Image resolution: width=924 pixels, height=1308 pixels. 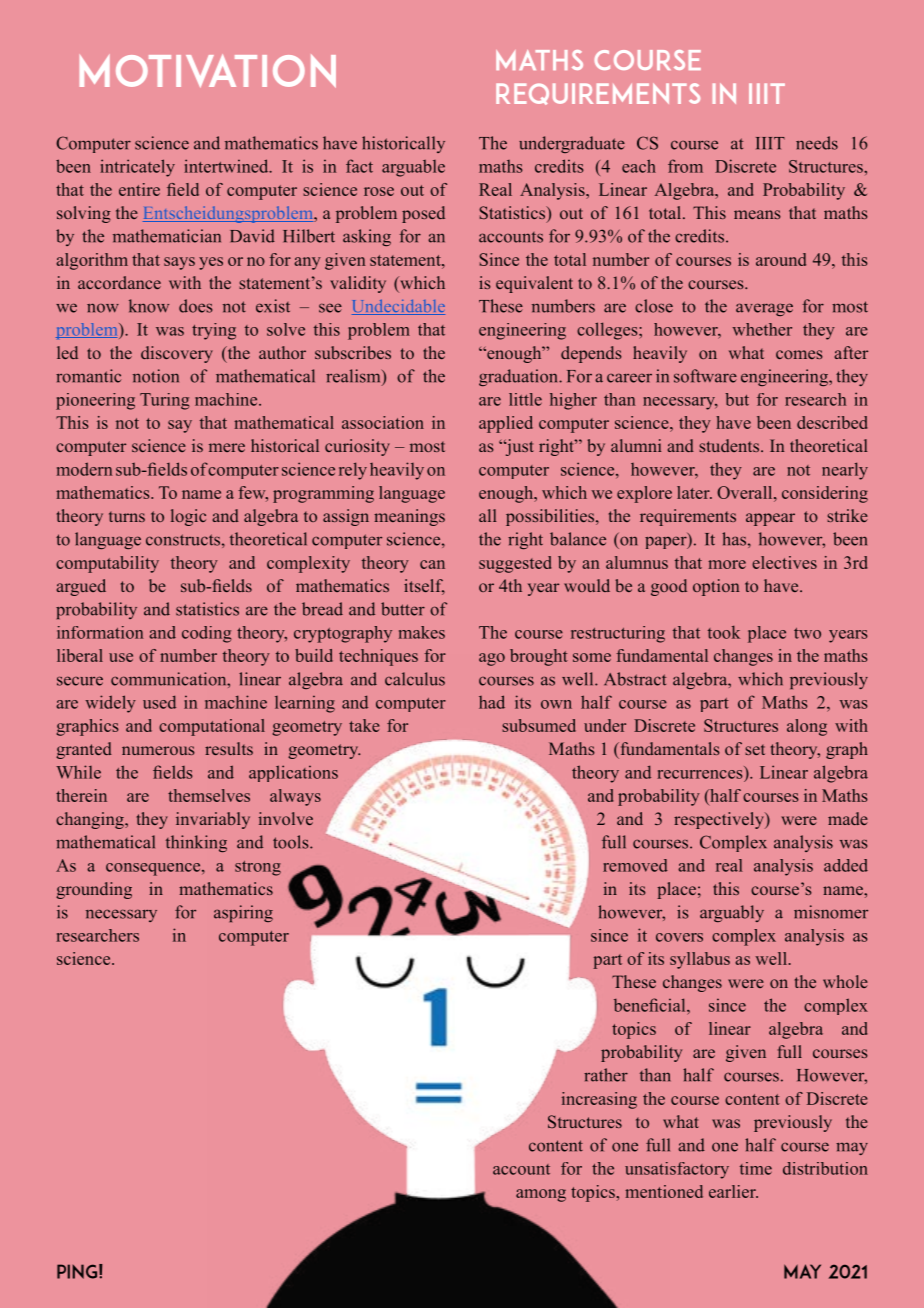 What do you see at coordinates (243, 913) in the document?
I see `aspiring` at bounding box center [243, 913].
